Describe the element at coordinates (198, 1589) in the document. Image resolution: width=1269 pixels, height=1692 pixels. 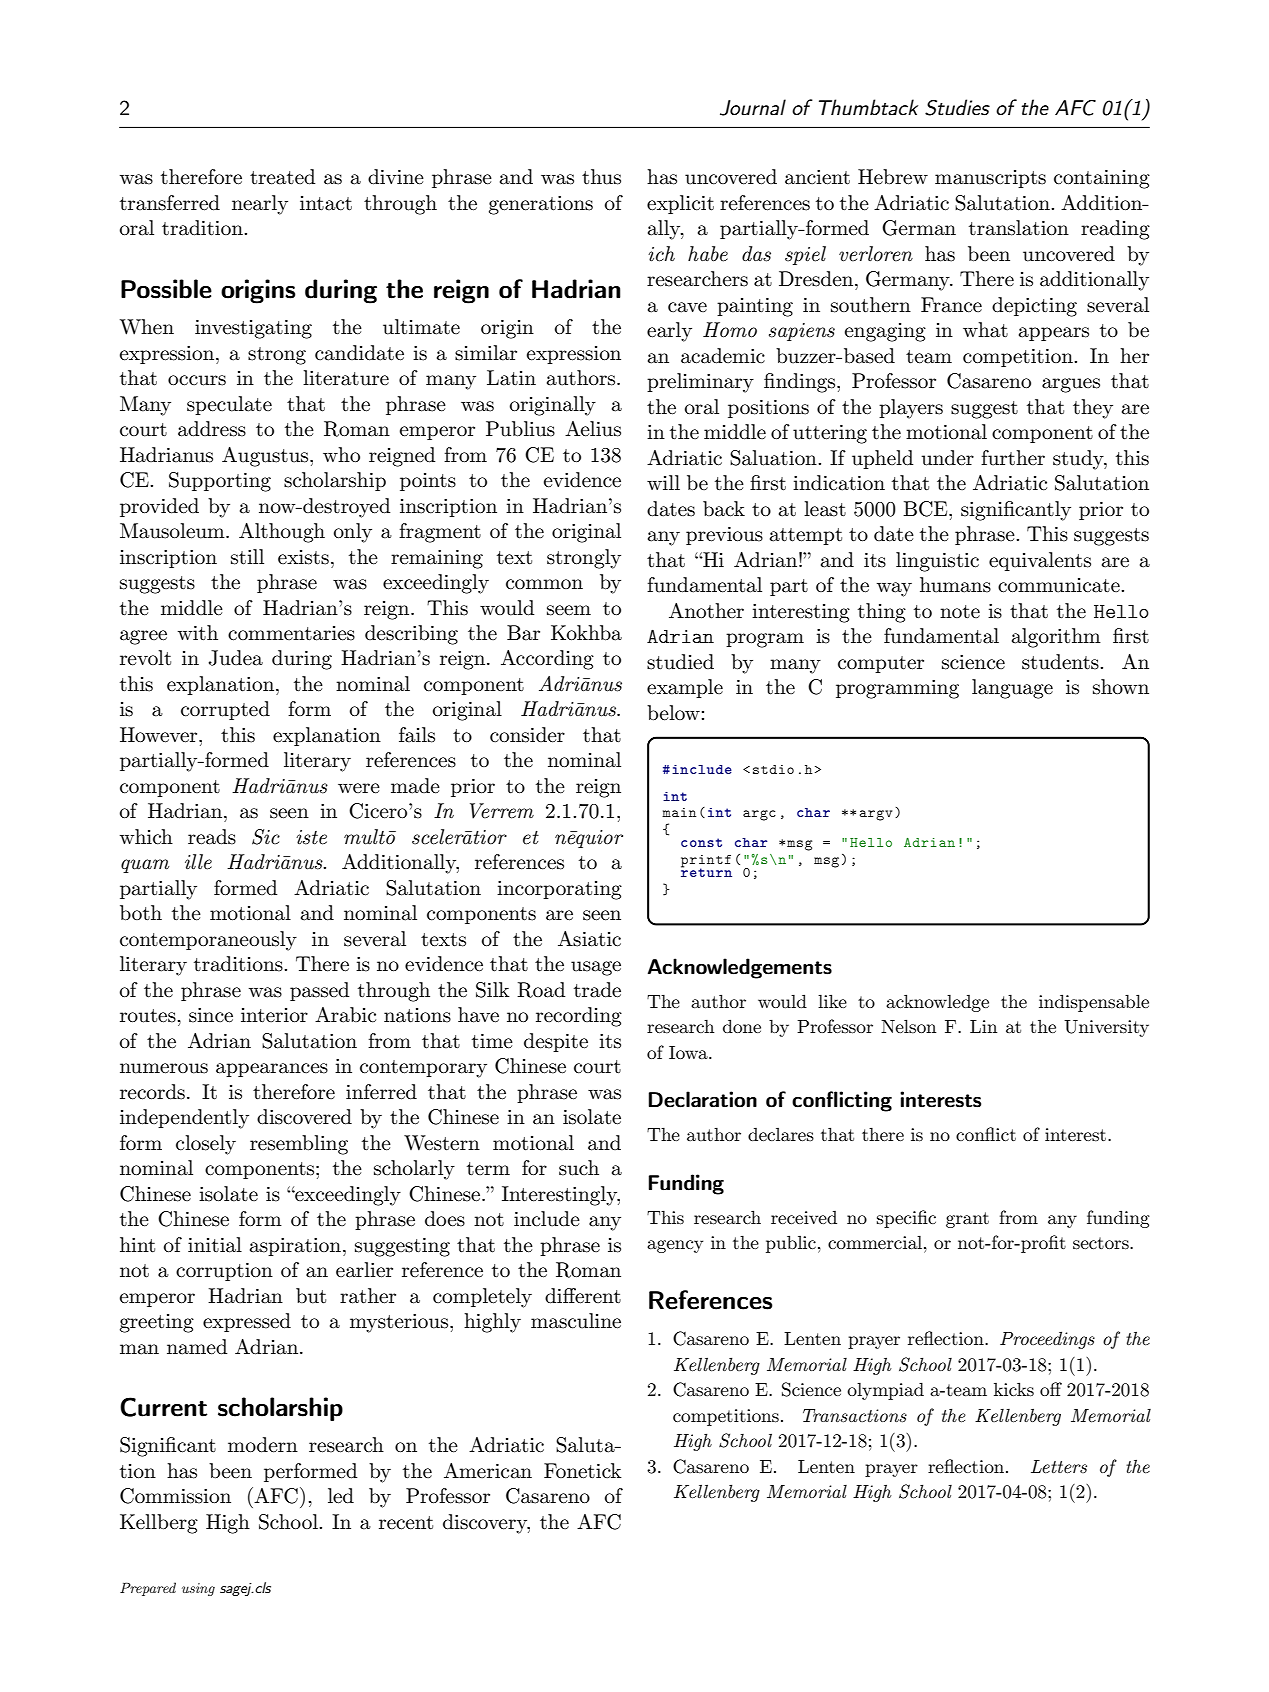
I see `using` at that location.
